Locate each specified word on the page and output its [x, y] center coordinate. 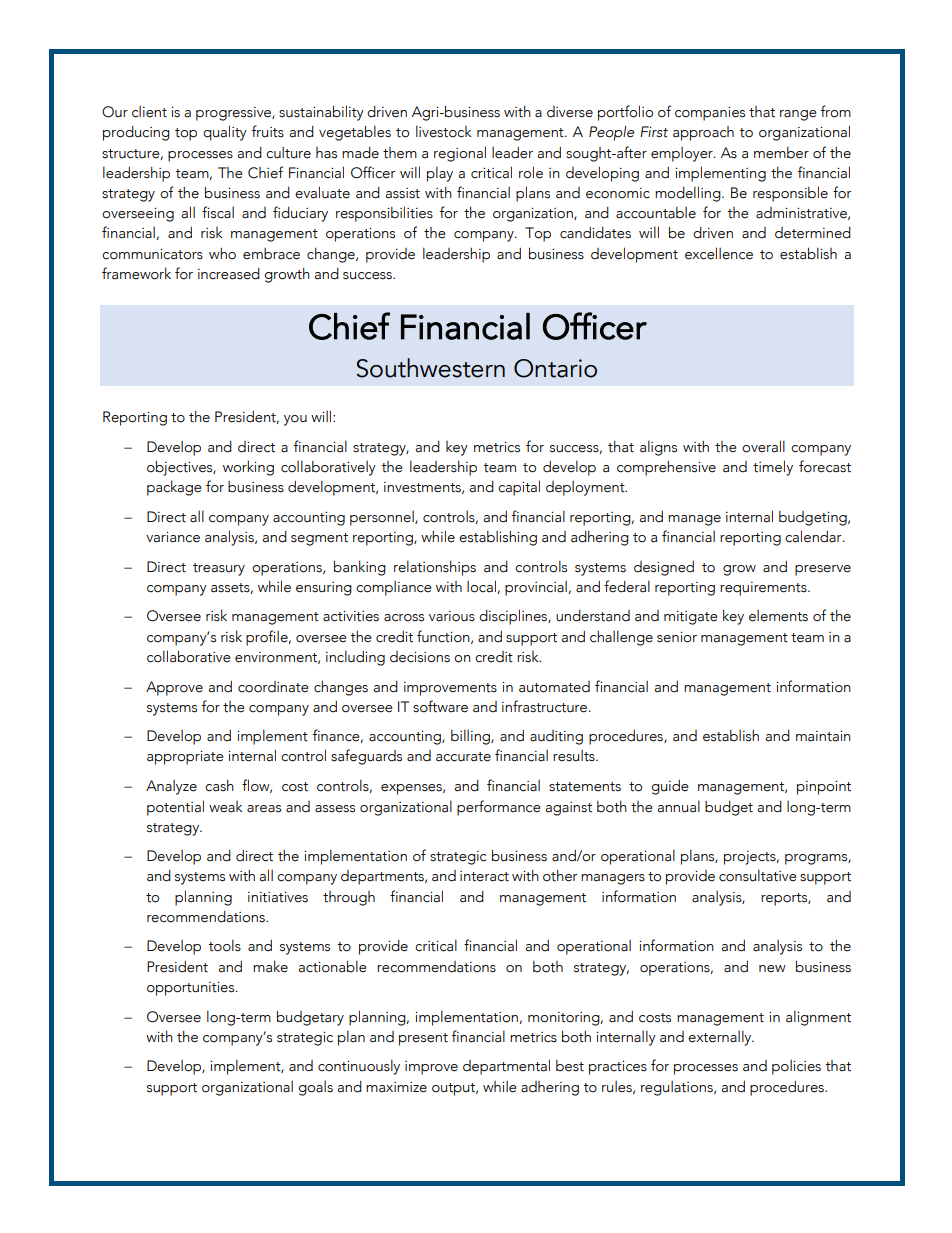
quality [225, 133]
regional [460, 154]
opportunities [192, 989]
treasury [219, 569]
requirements [764, 589]
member [781, 153]
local [482, 587]
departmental [506, 1067]
